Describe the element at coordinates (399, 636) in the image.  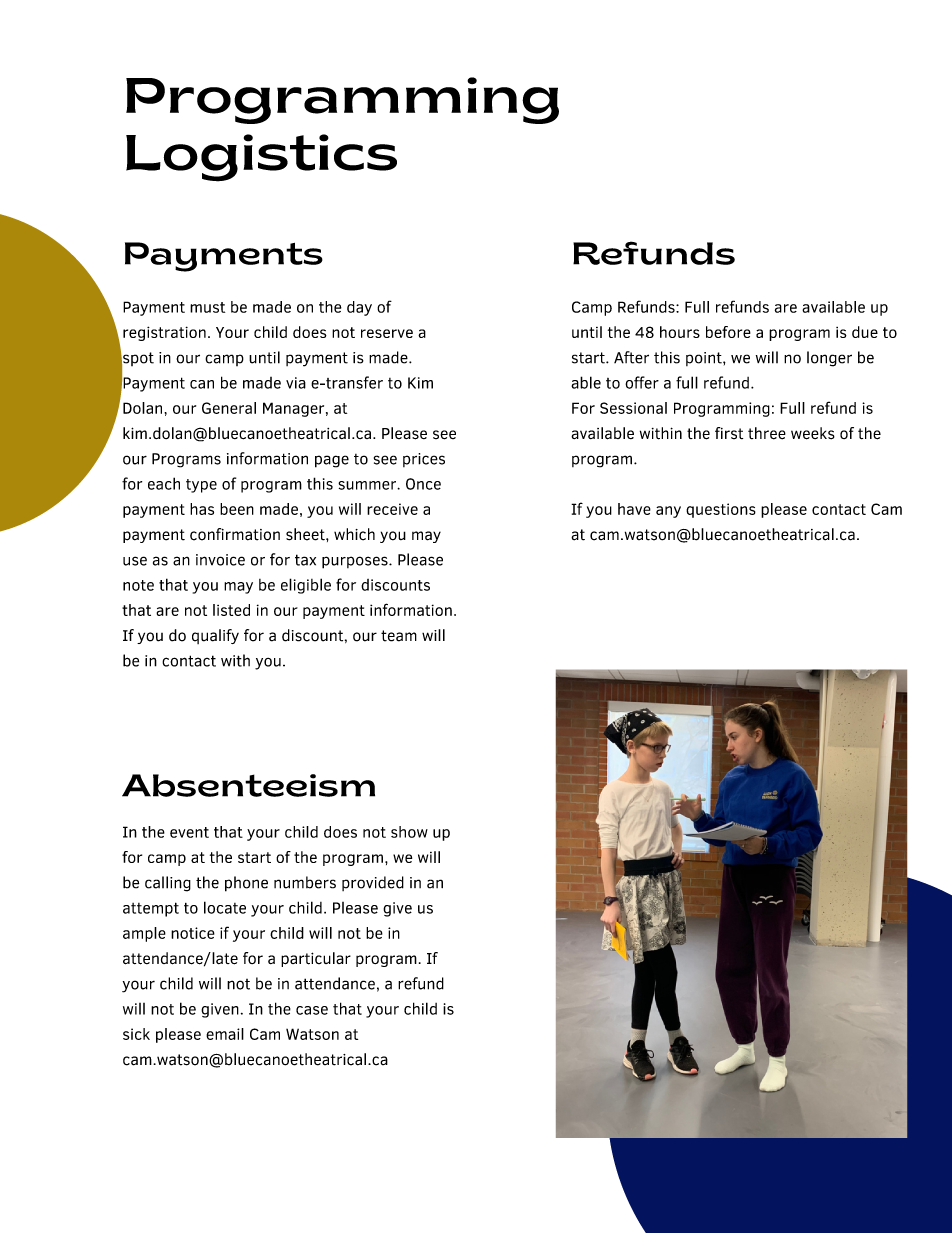
I see `team` at that location.
